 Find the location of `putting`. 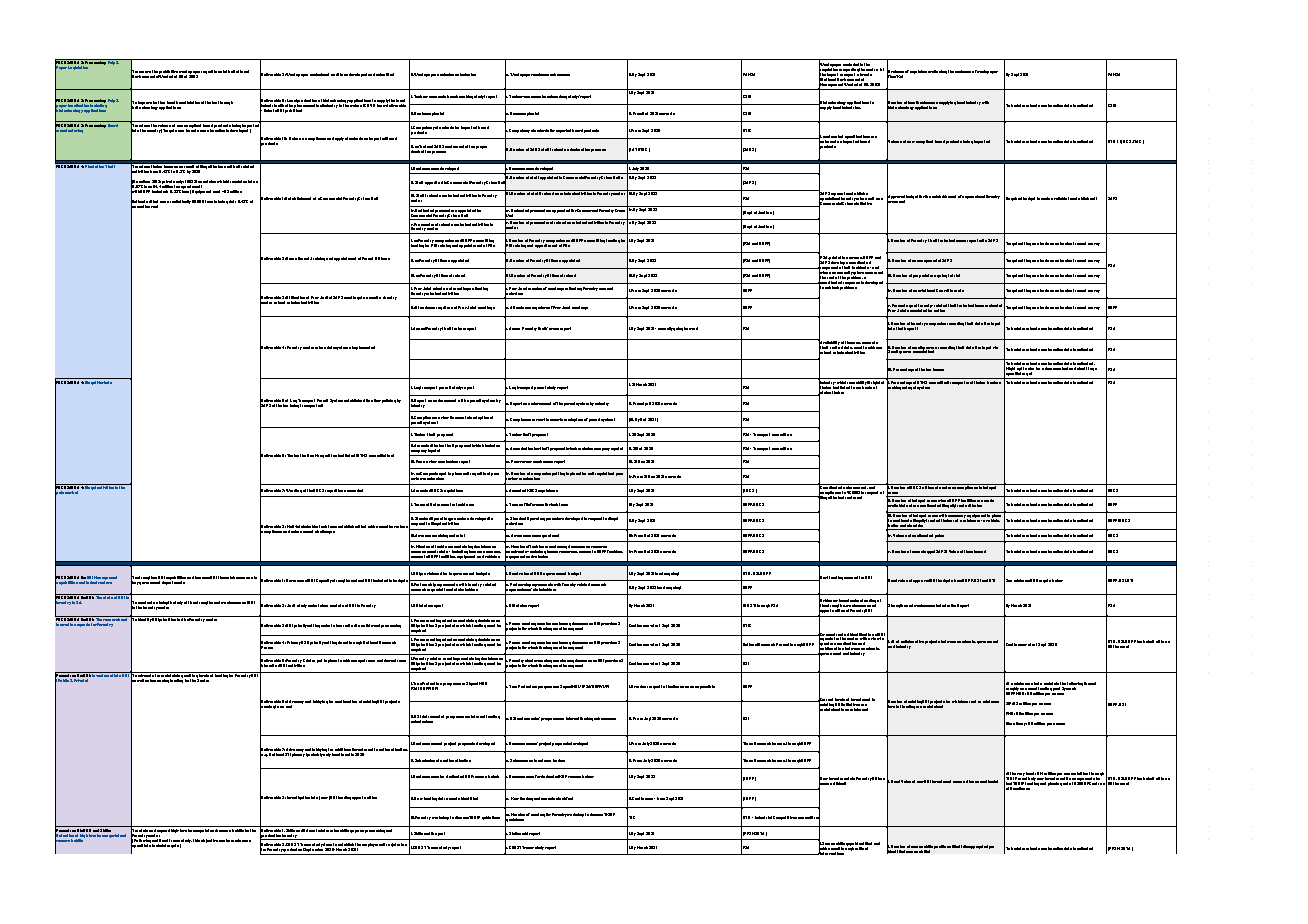

putting is located at coordinates (558, 474).
